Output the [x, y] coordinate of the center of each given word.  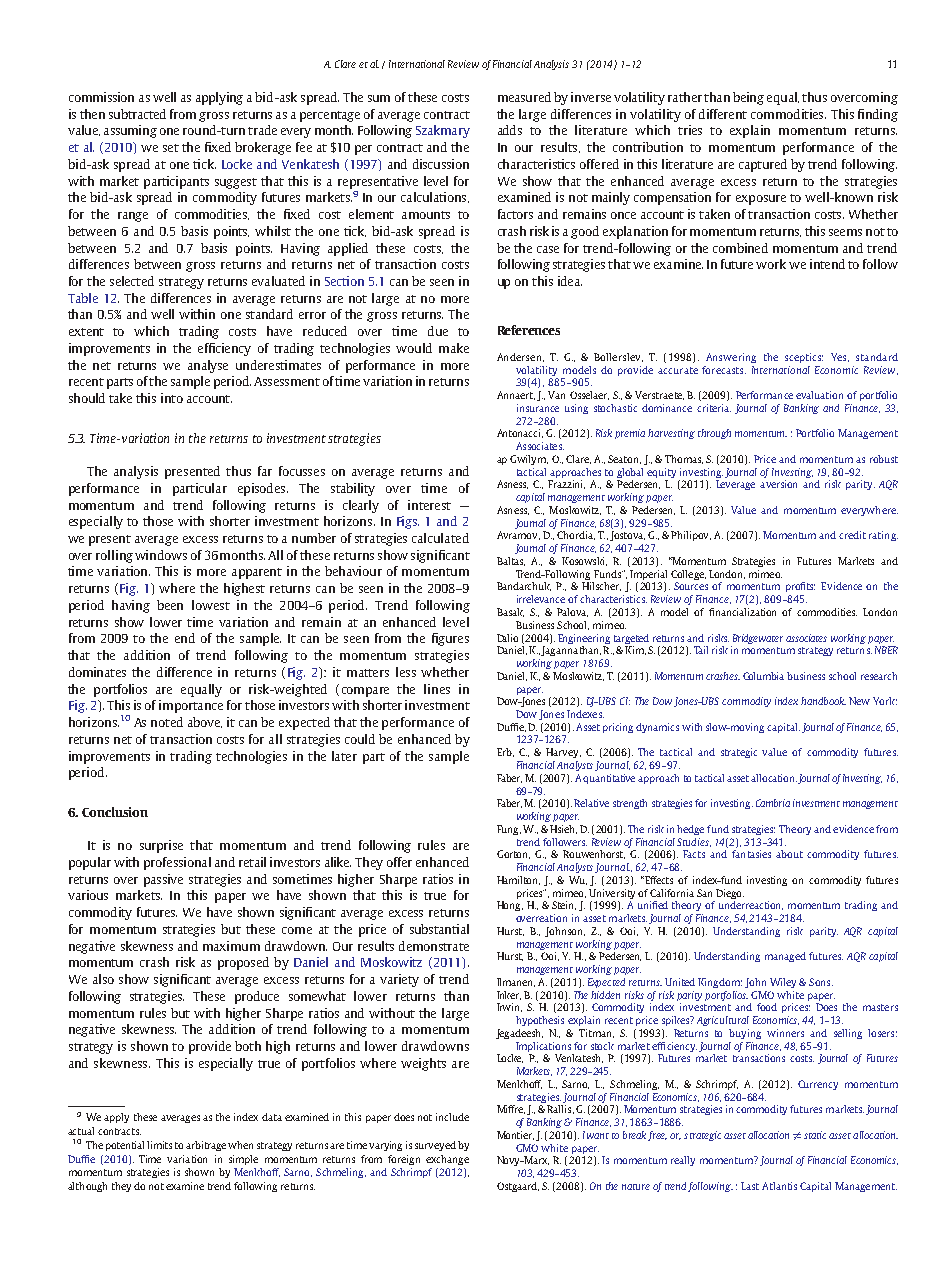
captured [763, 165]
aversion [778, 484]
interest [429, 505]
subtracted [137, 114]
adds [510, 130]
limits [159, 1145]
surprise [161, 846]
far [265, 471]
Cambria [773, 803]
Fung [509, 830]
